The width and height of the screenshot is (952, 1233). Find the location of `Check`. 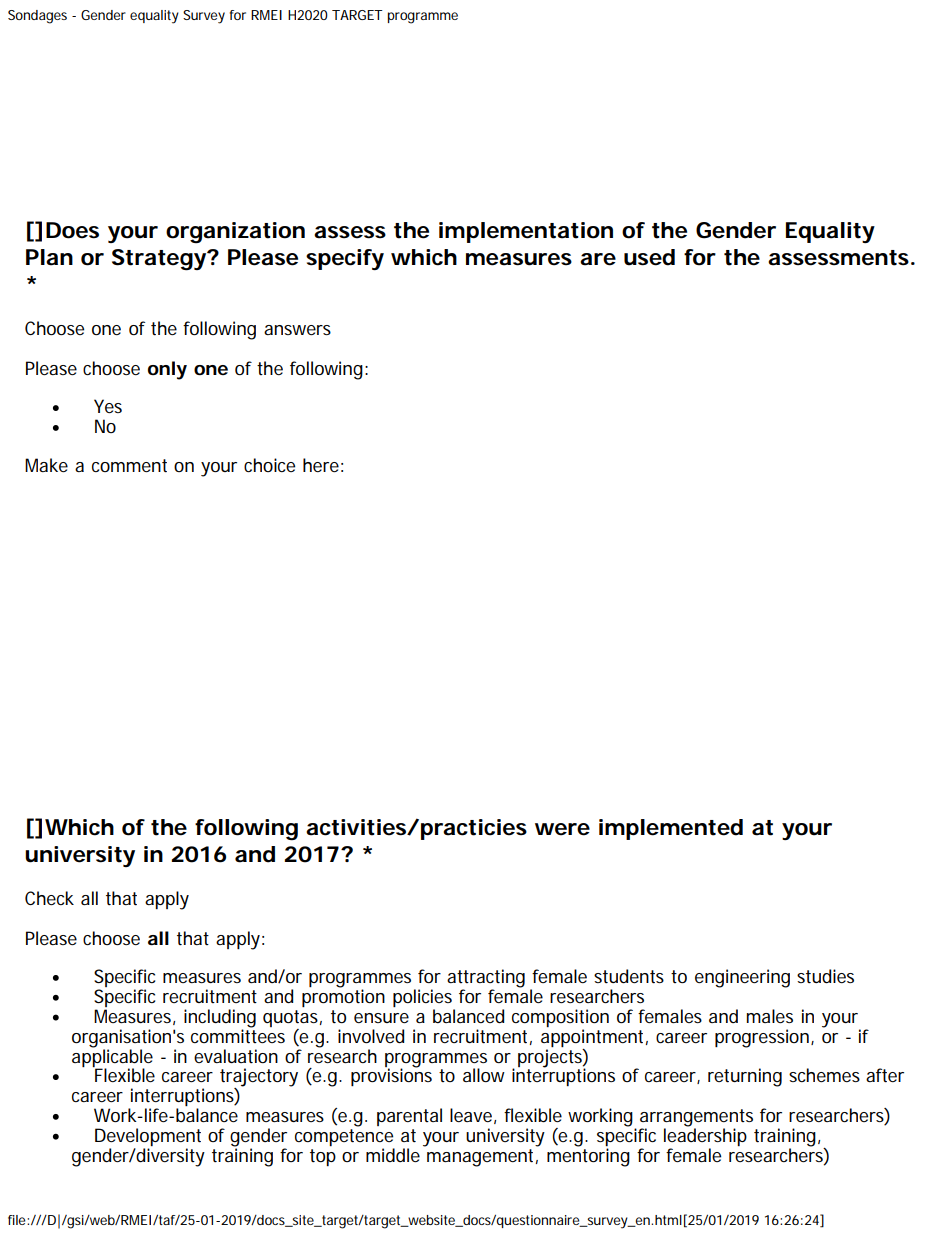

Check is located at coordinates (49, 898).
